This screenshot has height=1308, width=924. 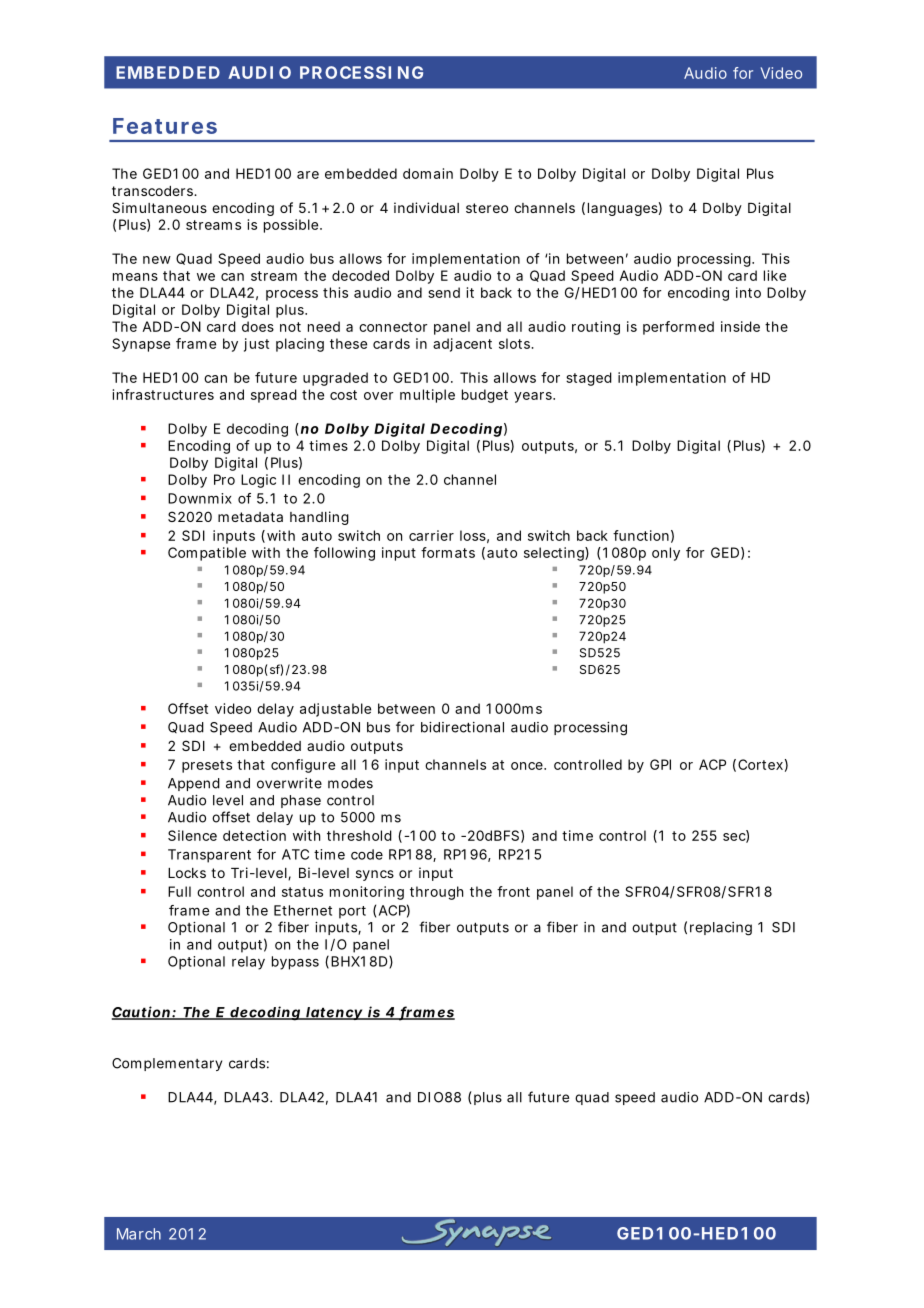 I want to click on bidirectional, so click(x=462, y=727).
